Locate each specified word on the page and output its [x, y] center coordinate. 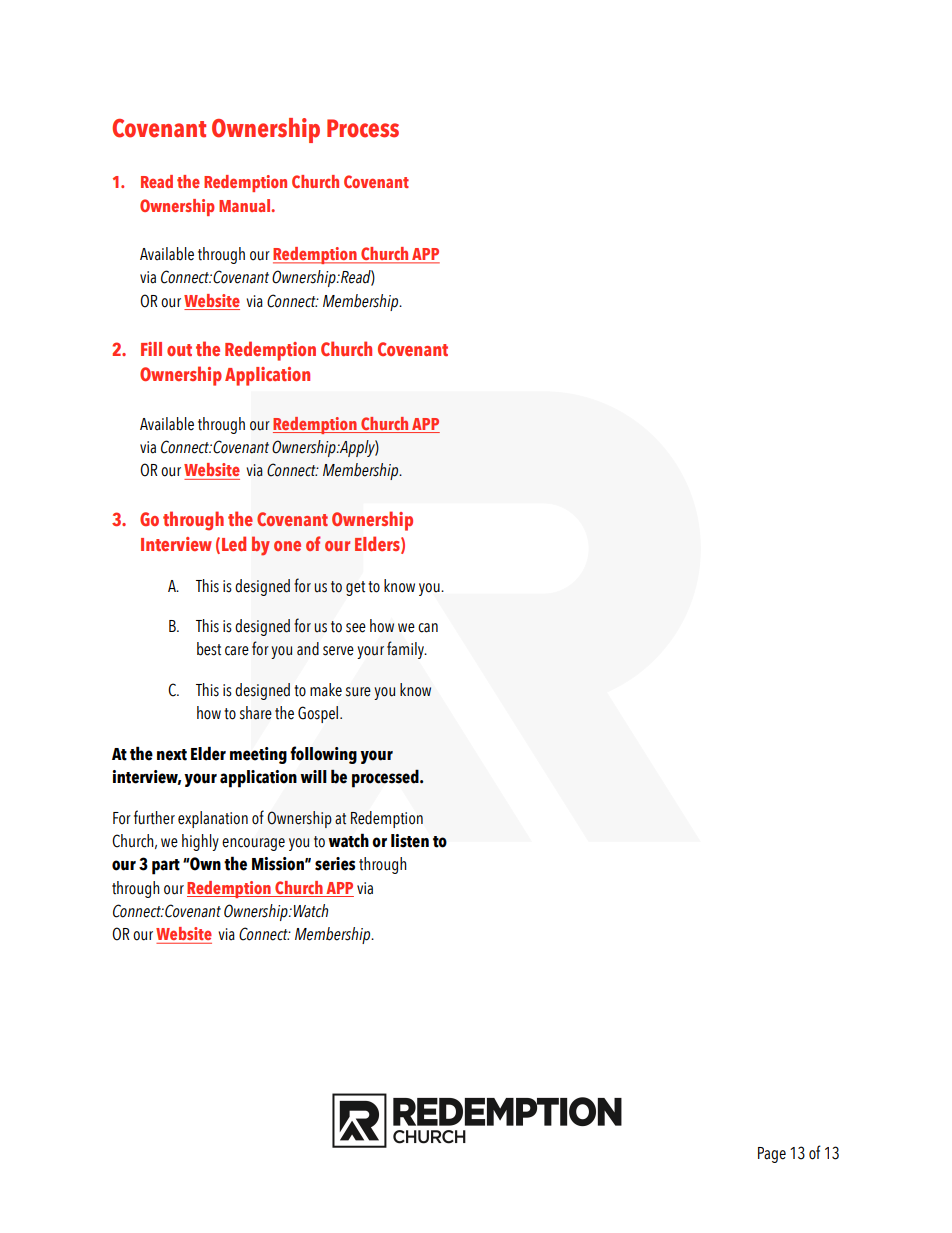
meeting [258, 755]
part [166, 867]
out [179, 350]
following [323, 755]
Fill [151, 349]
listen [410, 841]
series [335, 864]
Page [772, 1155]
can [428, 628]
